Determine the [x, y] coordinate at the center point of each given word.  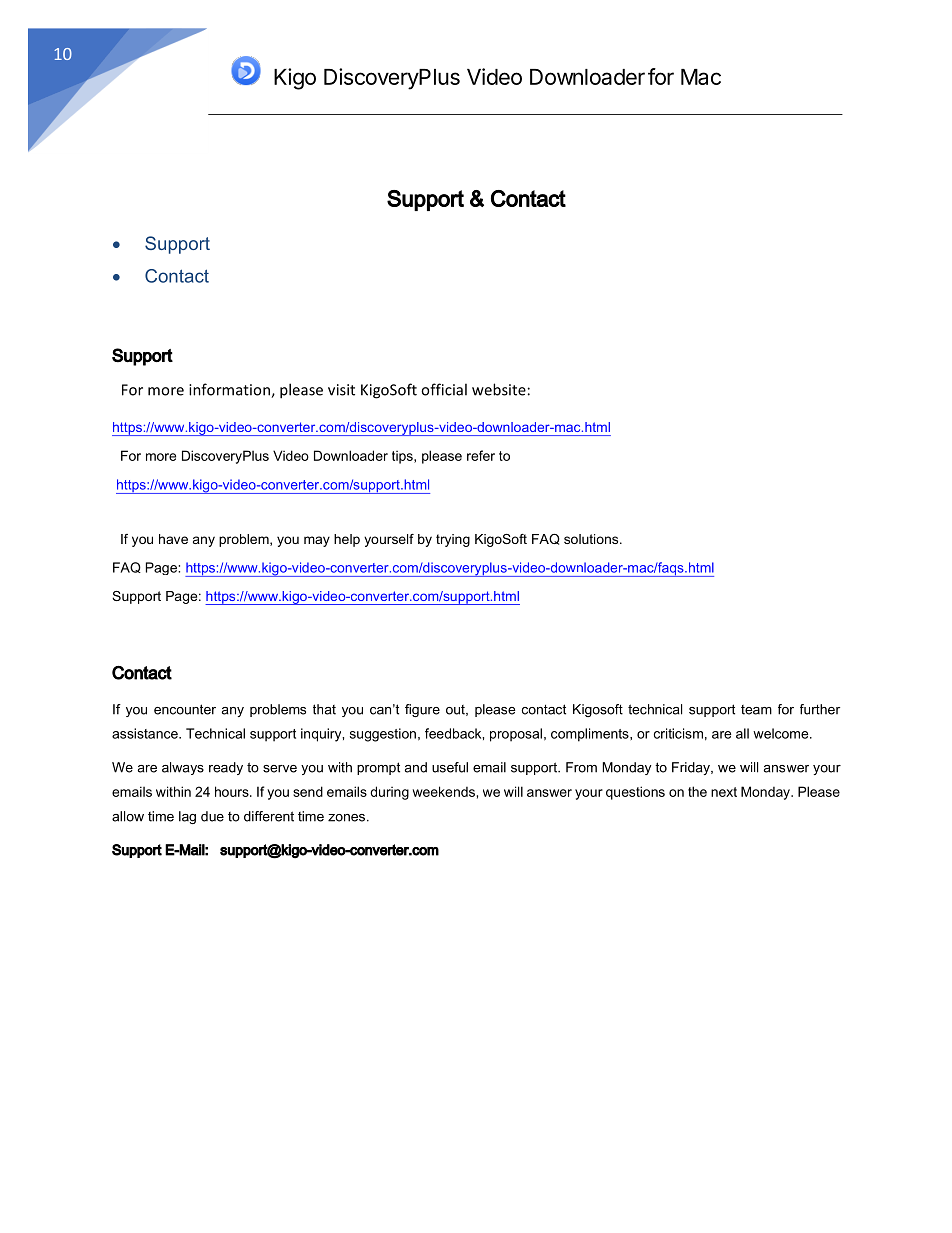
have [173, 539]
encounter [185, 709]
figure [422, 710]
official [444, 389]
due [212, 816]
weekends [444, 791]
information [230, 390]
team [756, 710]
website [499, 389]
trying [453, 540]
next [724, 792]
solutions [592, 539]
